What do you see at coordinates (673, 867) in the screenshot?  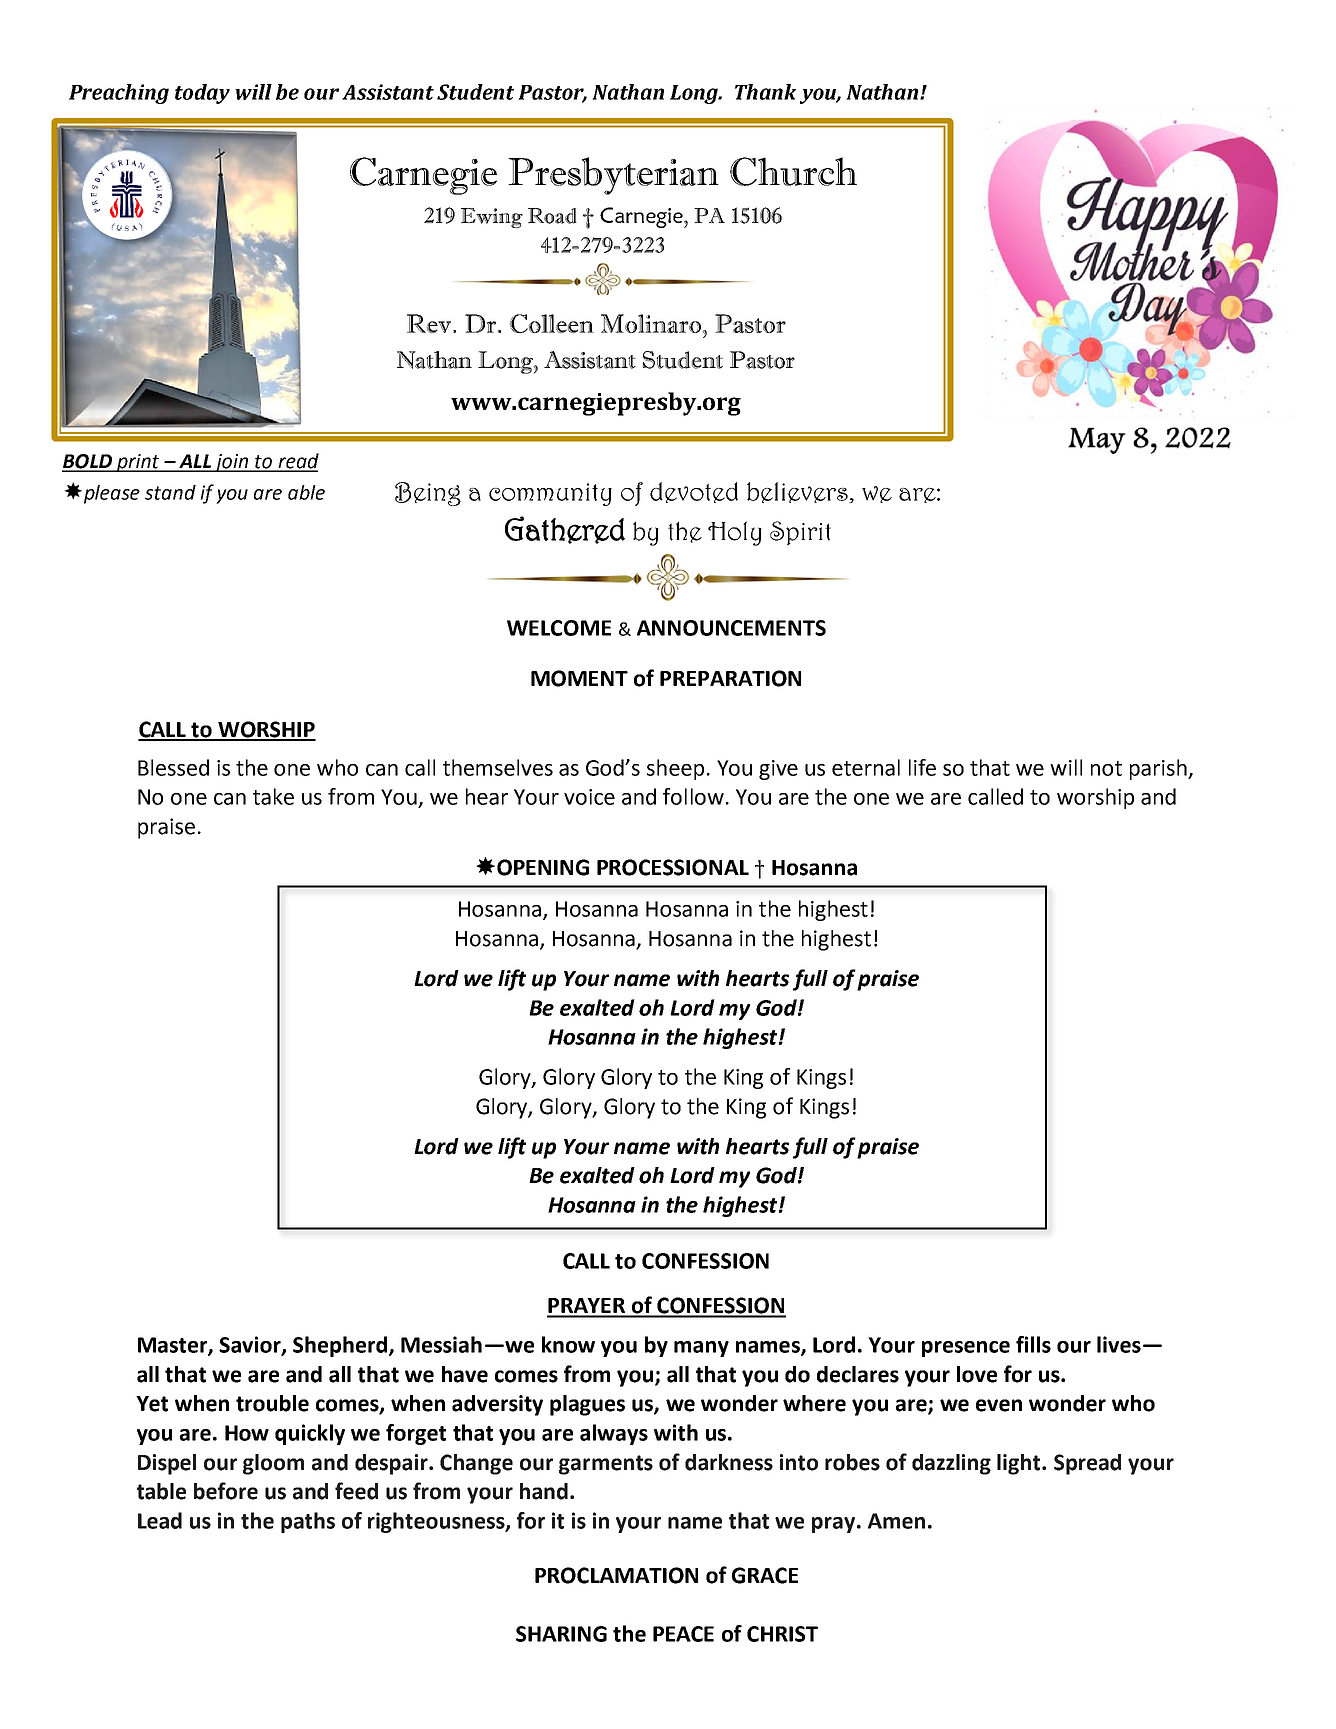 I see `PROCESSIONAL` at bounding box center [673, 867].
